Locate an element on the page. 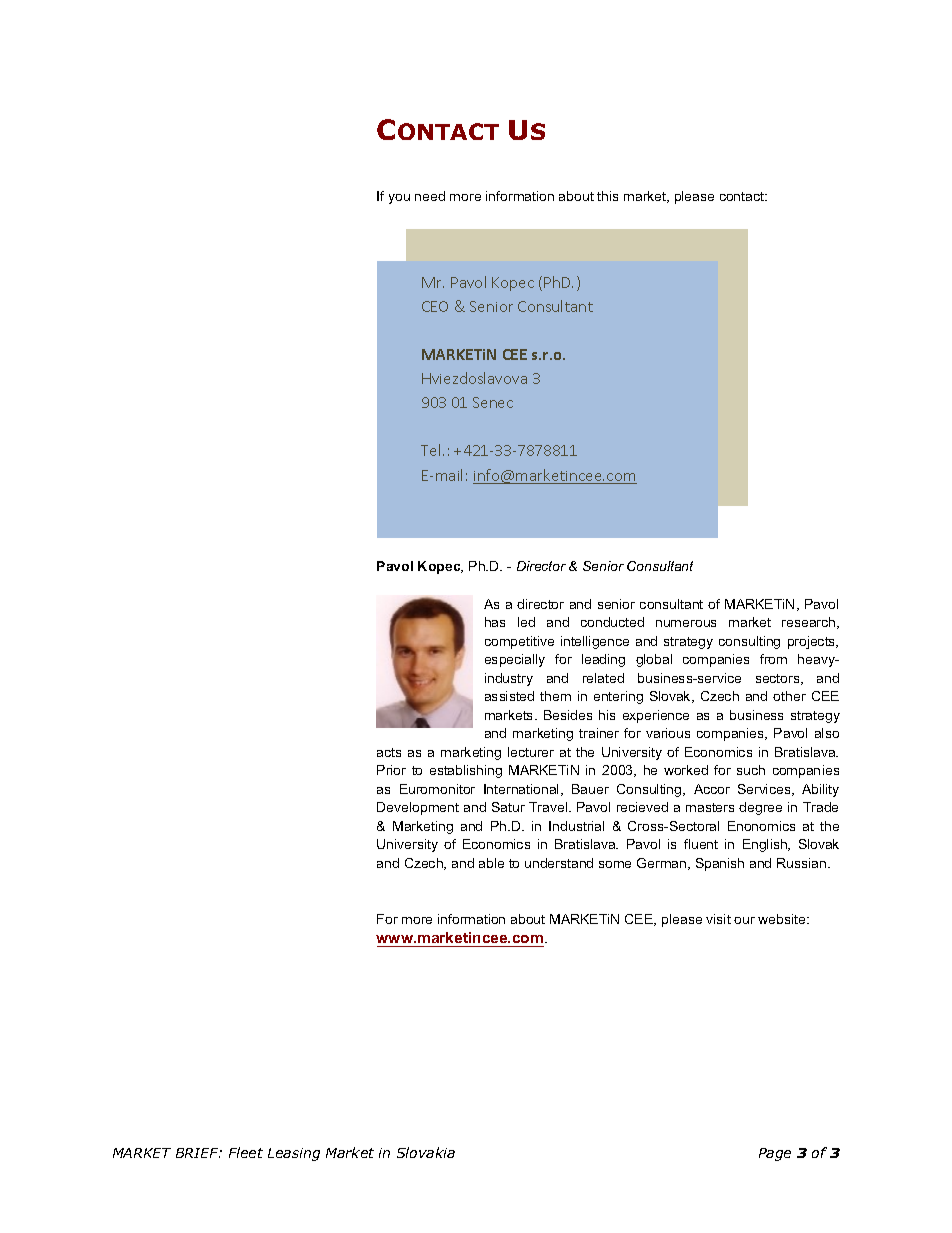 The image size is (952, 1233). you is located at coordinates (399, 199).
